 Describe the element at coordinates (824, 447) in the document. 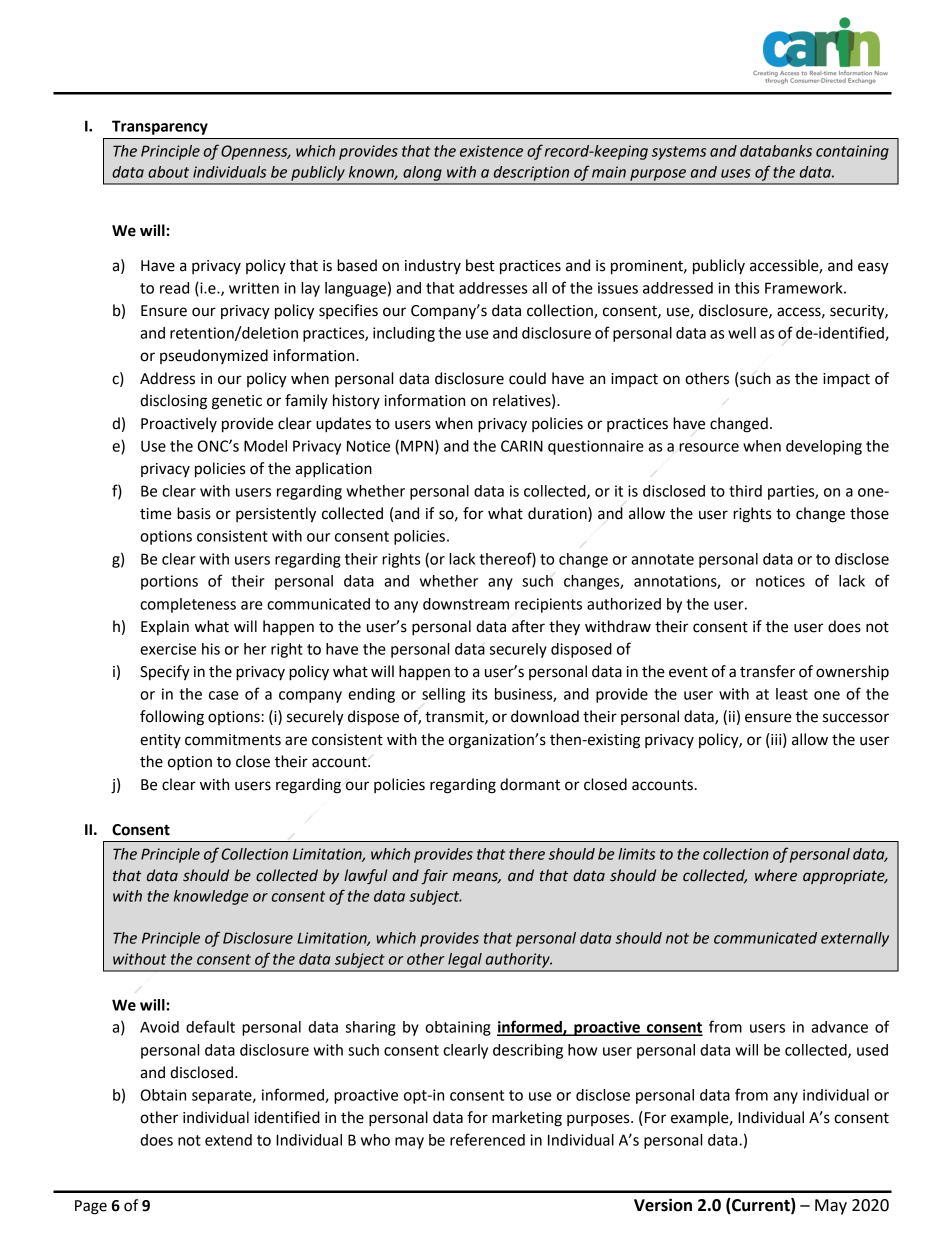

I see `developing` at that location.
